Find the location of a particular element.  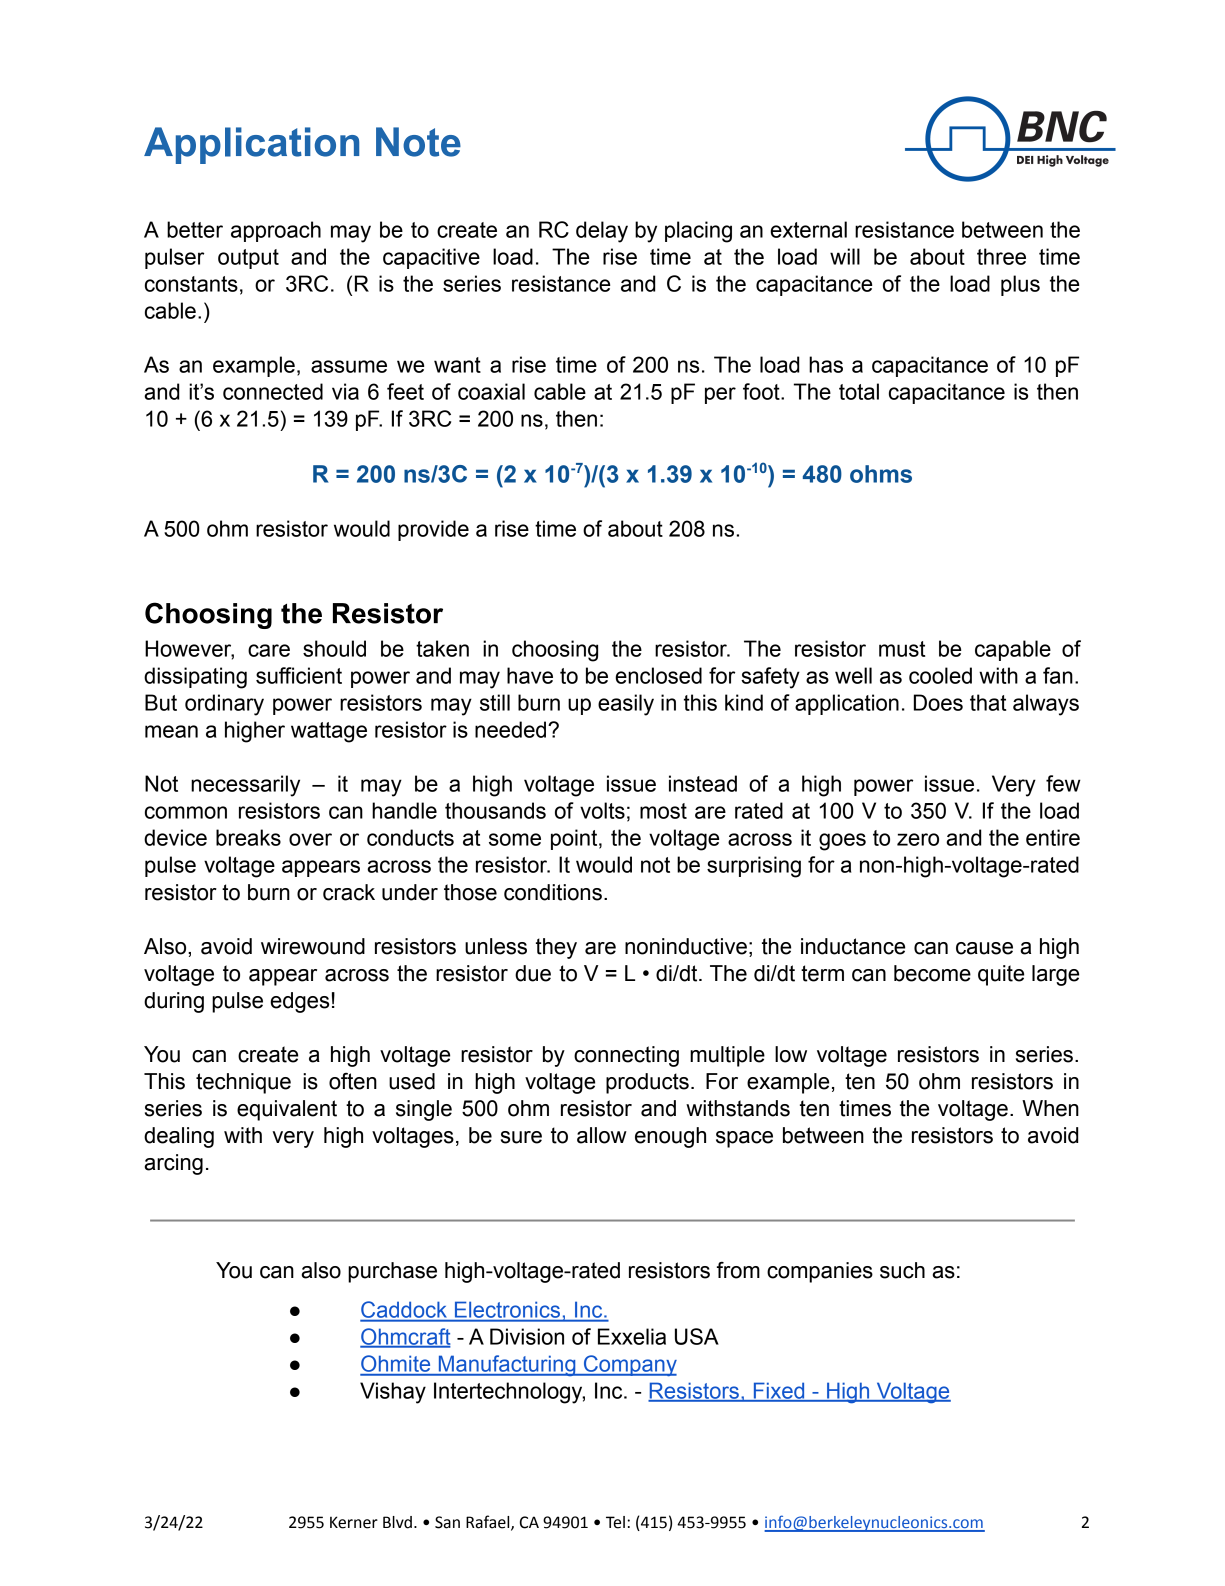

volts is located at coordinates (602, 810).
